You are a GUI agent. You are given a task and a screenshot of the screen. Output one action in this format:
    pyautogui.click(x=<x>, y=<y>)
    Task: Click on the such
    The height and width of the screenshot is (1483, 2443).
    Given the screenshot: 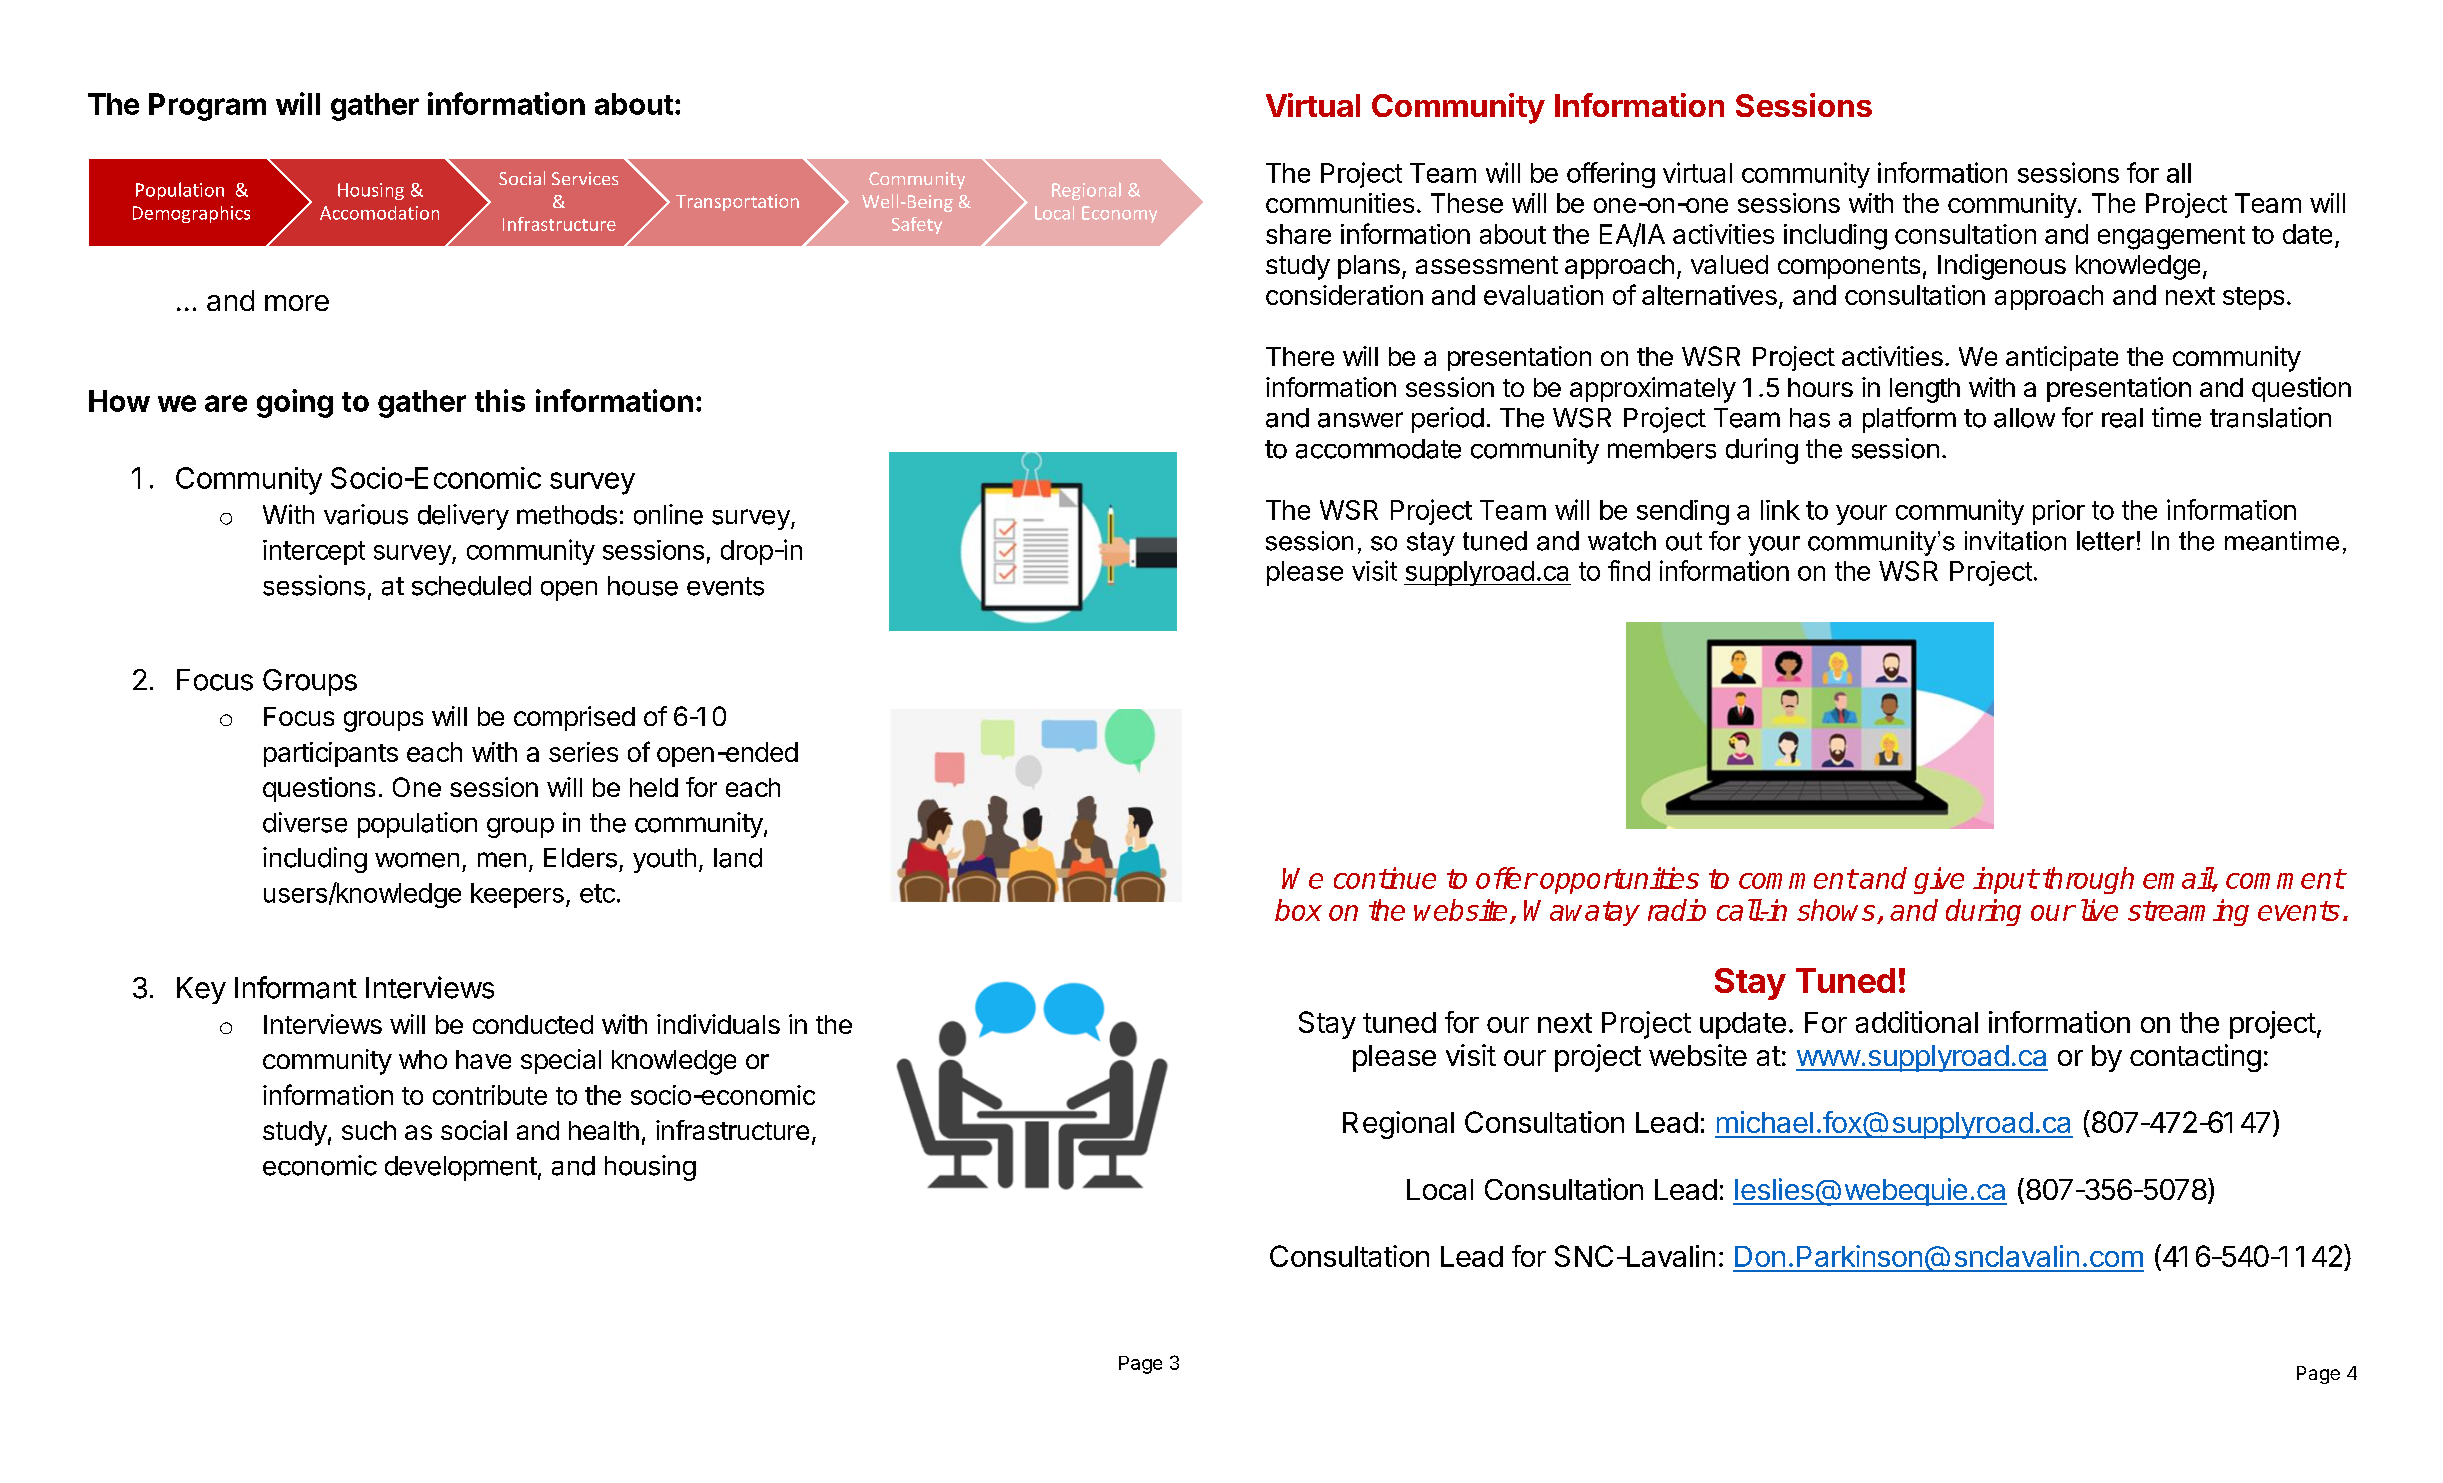 What is the action you would take?
    pyautogui.click(x=369, y=1130)
